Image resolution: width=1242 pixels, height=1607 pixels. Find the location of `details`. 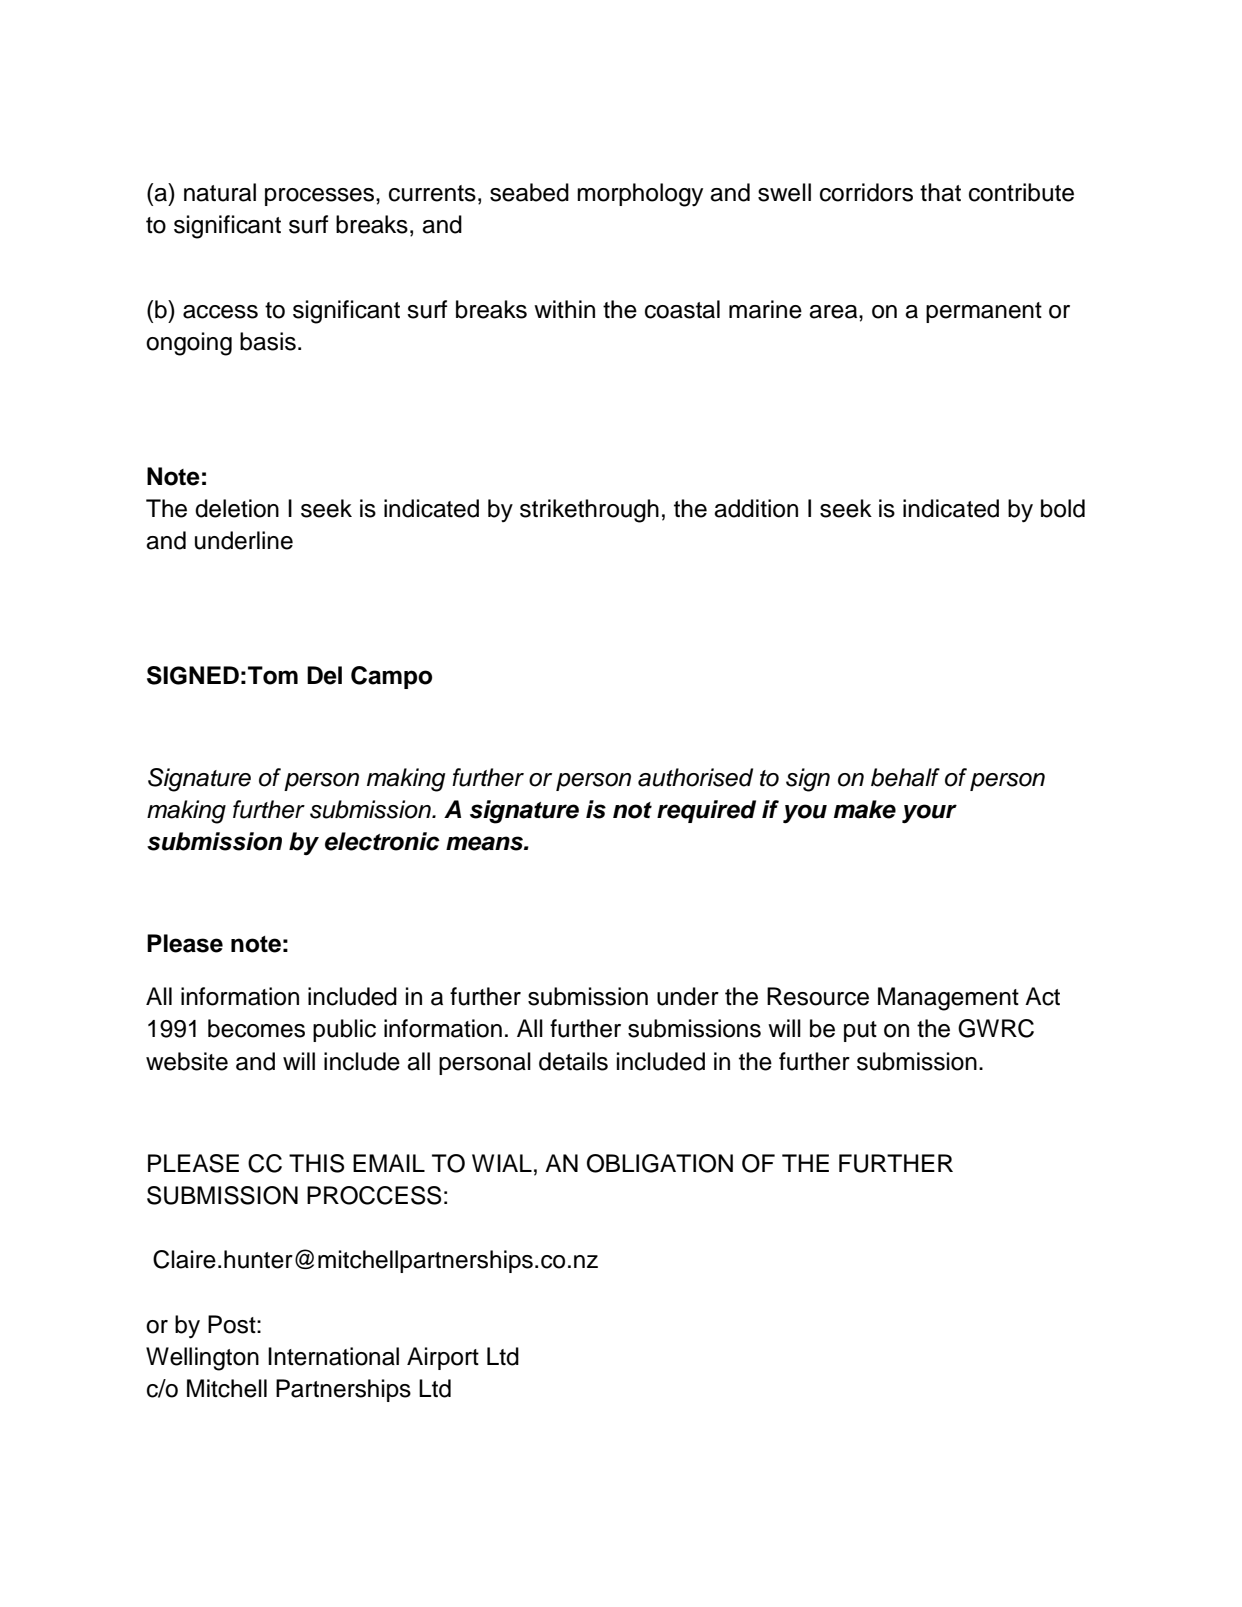

details is located at coordinates (573, 1061).
